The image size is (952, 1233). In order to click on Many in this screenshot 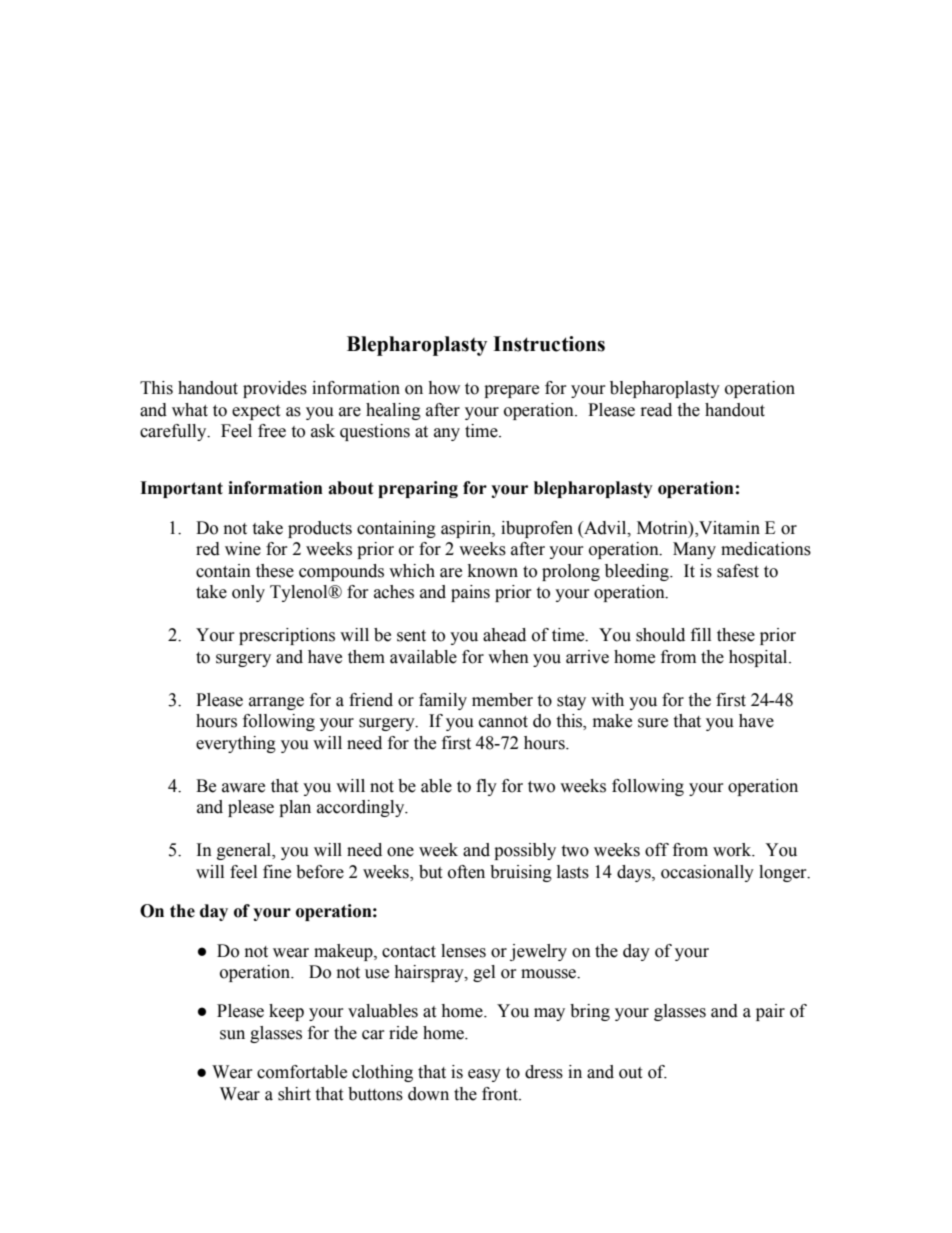, I will do `click(694, 550)`.
